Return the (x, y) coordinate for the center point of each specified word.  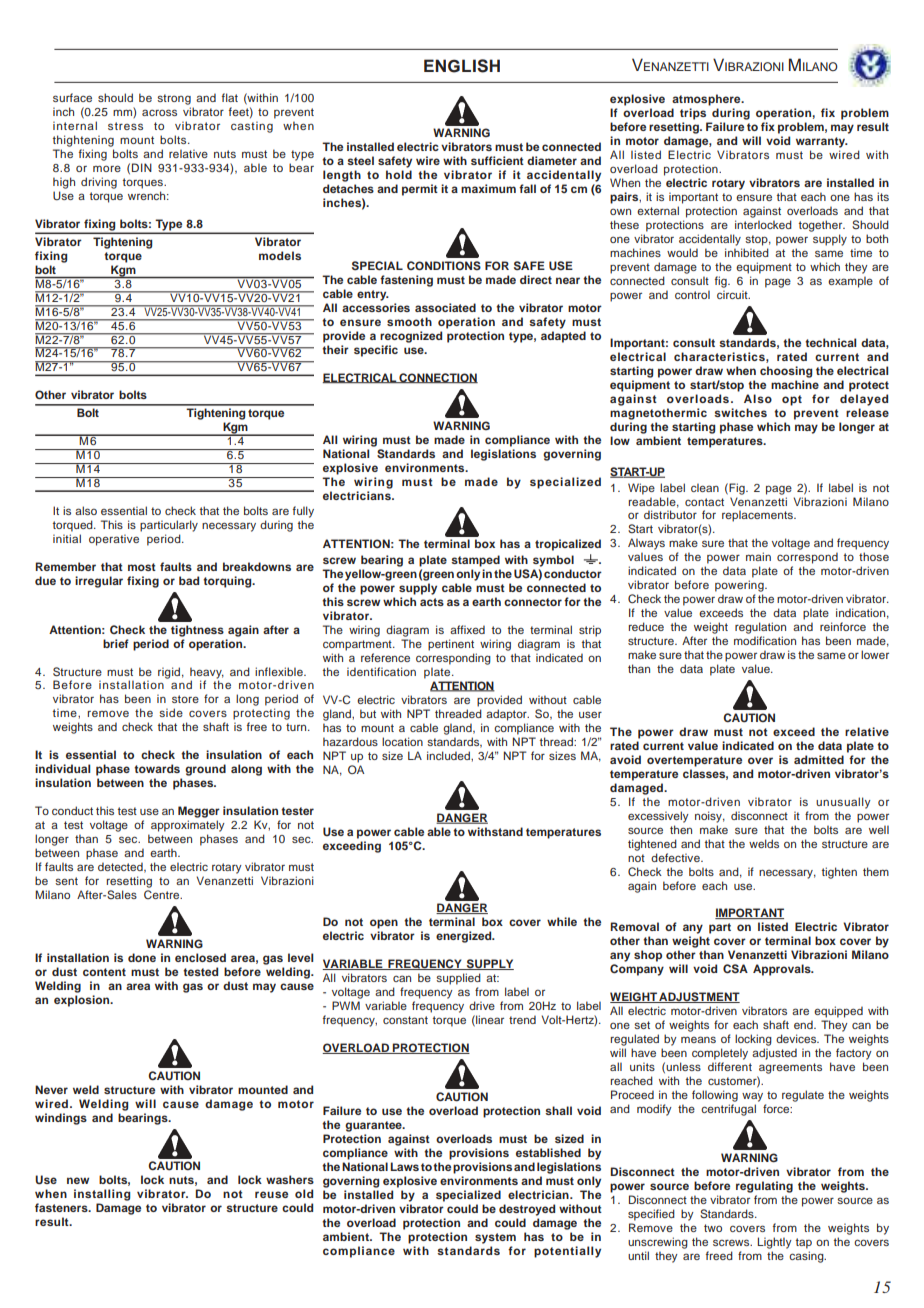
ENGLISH (462, 66)
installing (102, 1195)
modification (765, 640)
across (159, 112)
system (495, 1238)
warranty (822, 142)
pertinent (451, 645)
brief (116, 643)
